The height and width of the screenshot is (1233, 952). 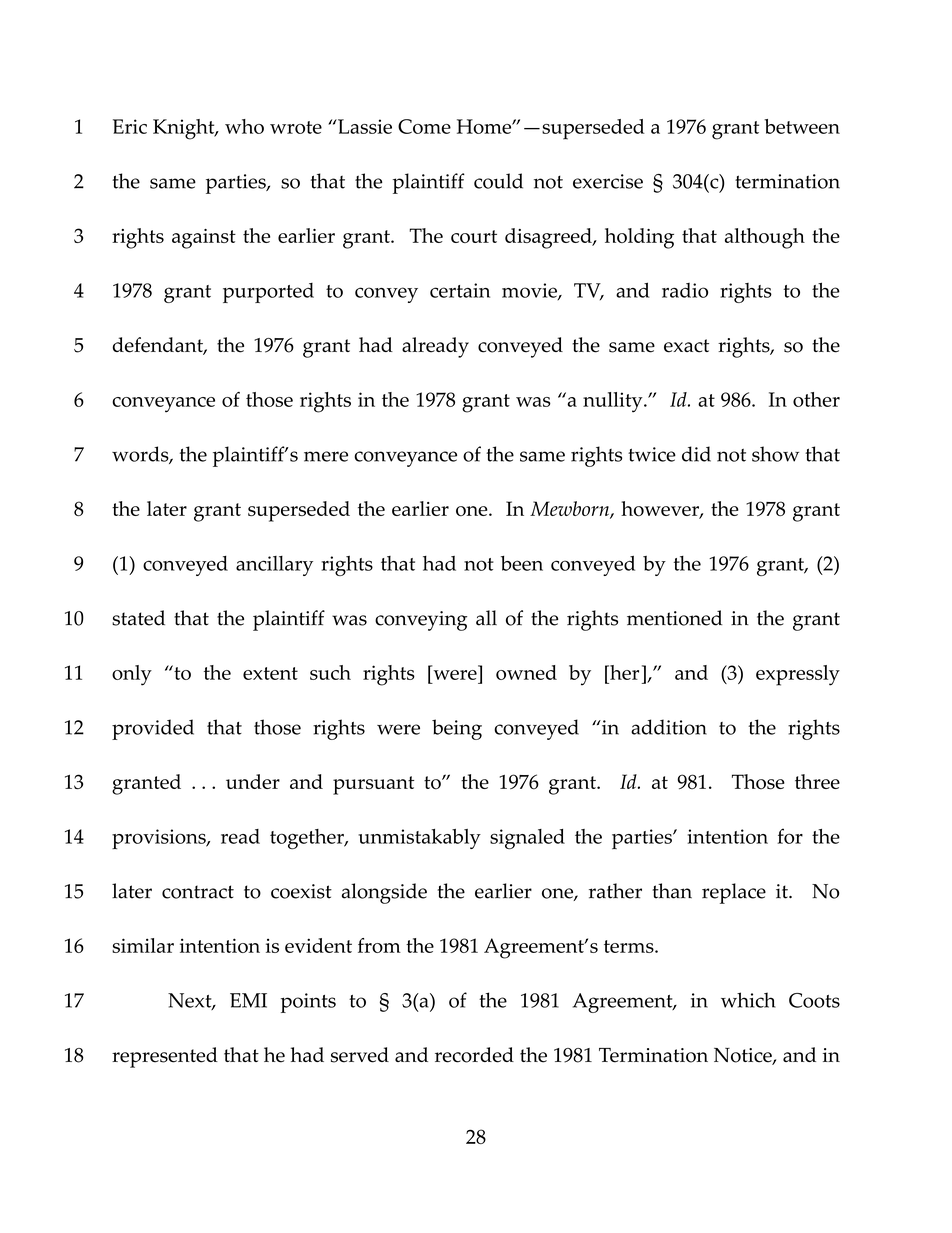 What do you see at coordinates (270, 673) in the screenshot?
I see `extent` at bounding box center [270, 673].
